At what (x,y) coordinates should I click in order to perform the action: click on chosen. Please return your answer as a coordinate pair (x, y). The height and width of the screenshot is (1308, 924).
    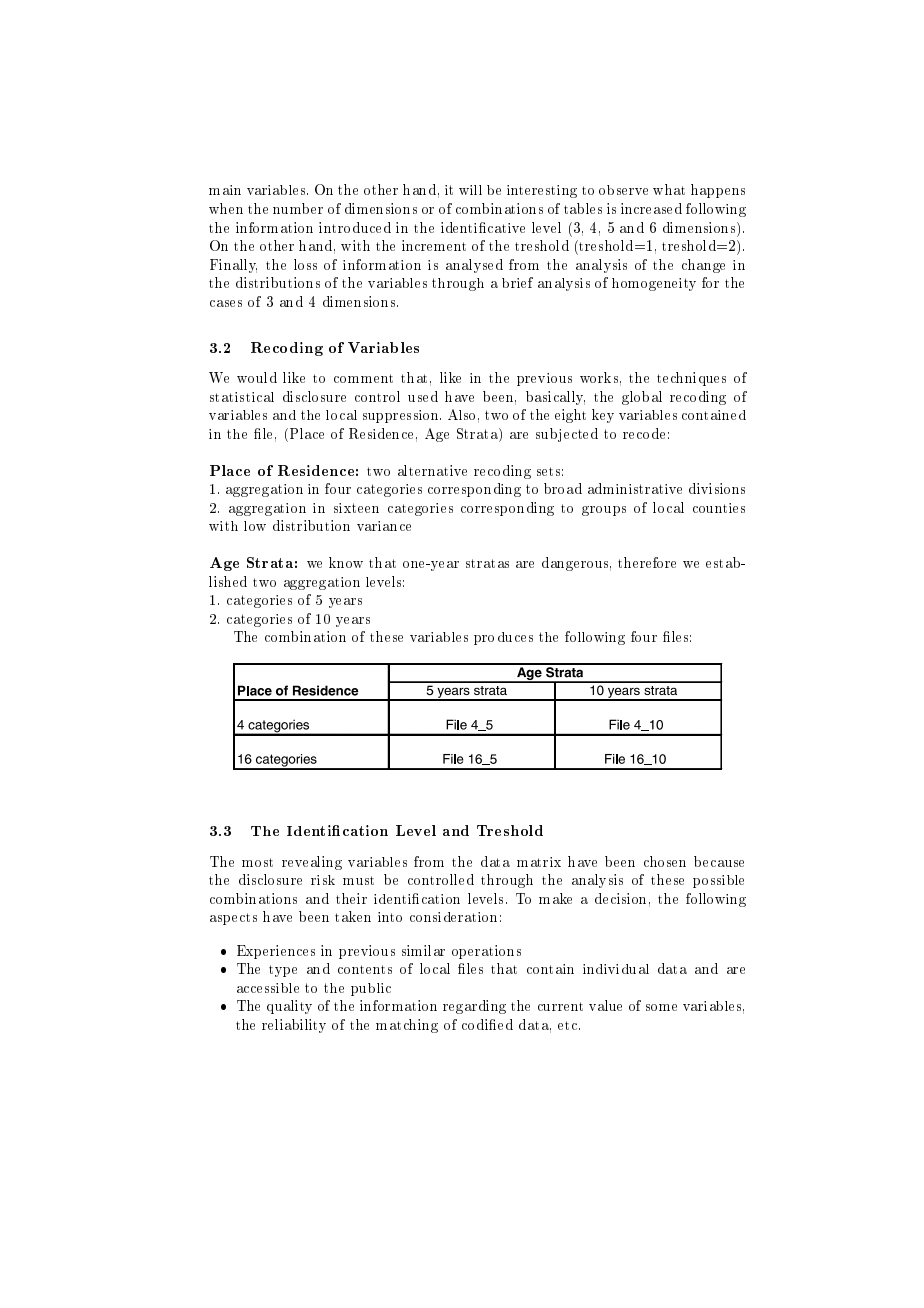
    Looking at the image, I should click on (665, 861).
